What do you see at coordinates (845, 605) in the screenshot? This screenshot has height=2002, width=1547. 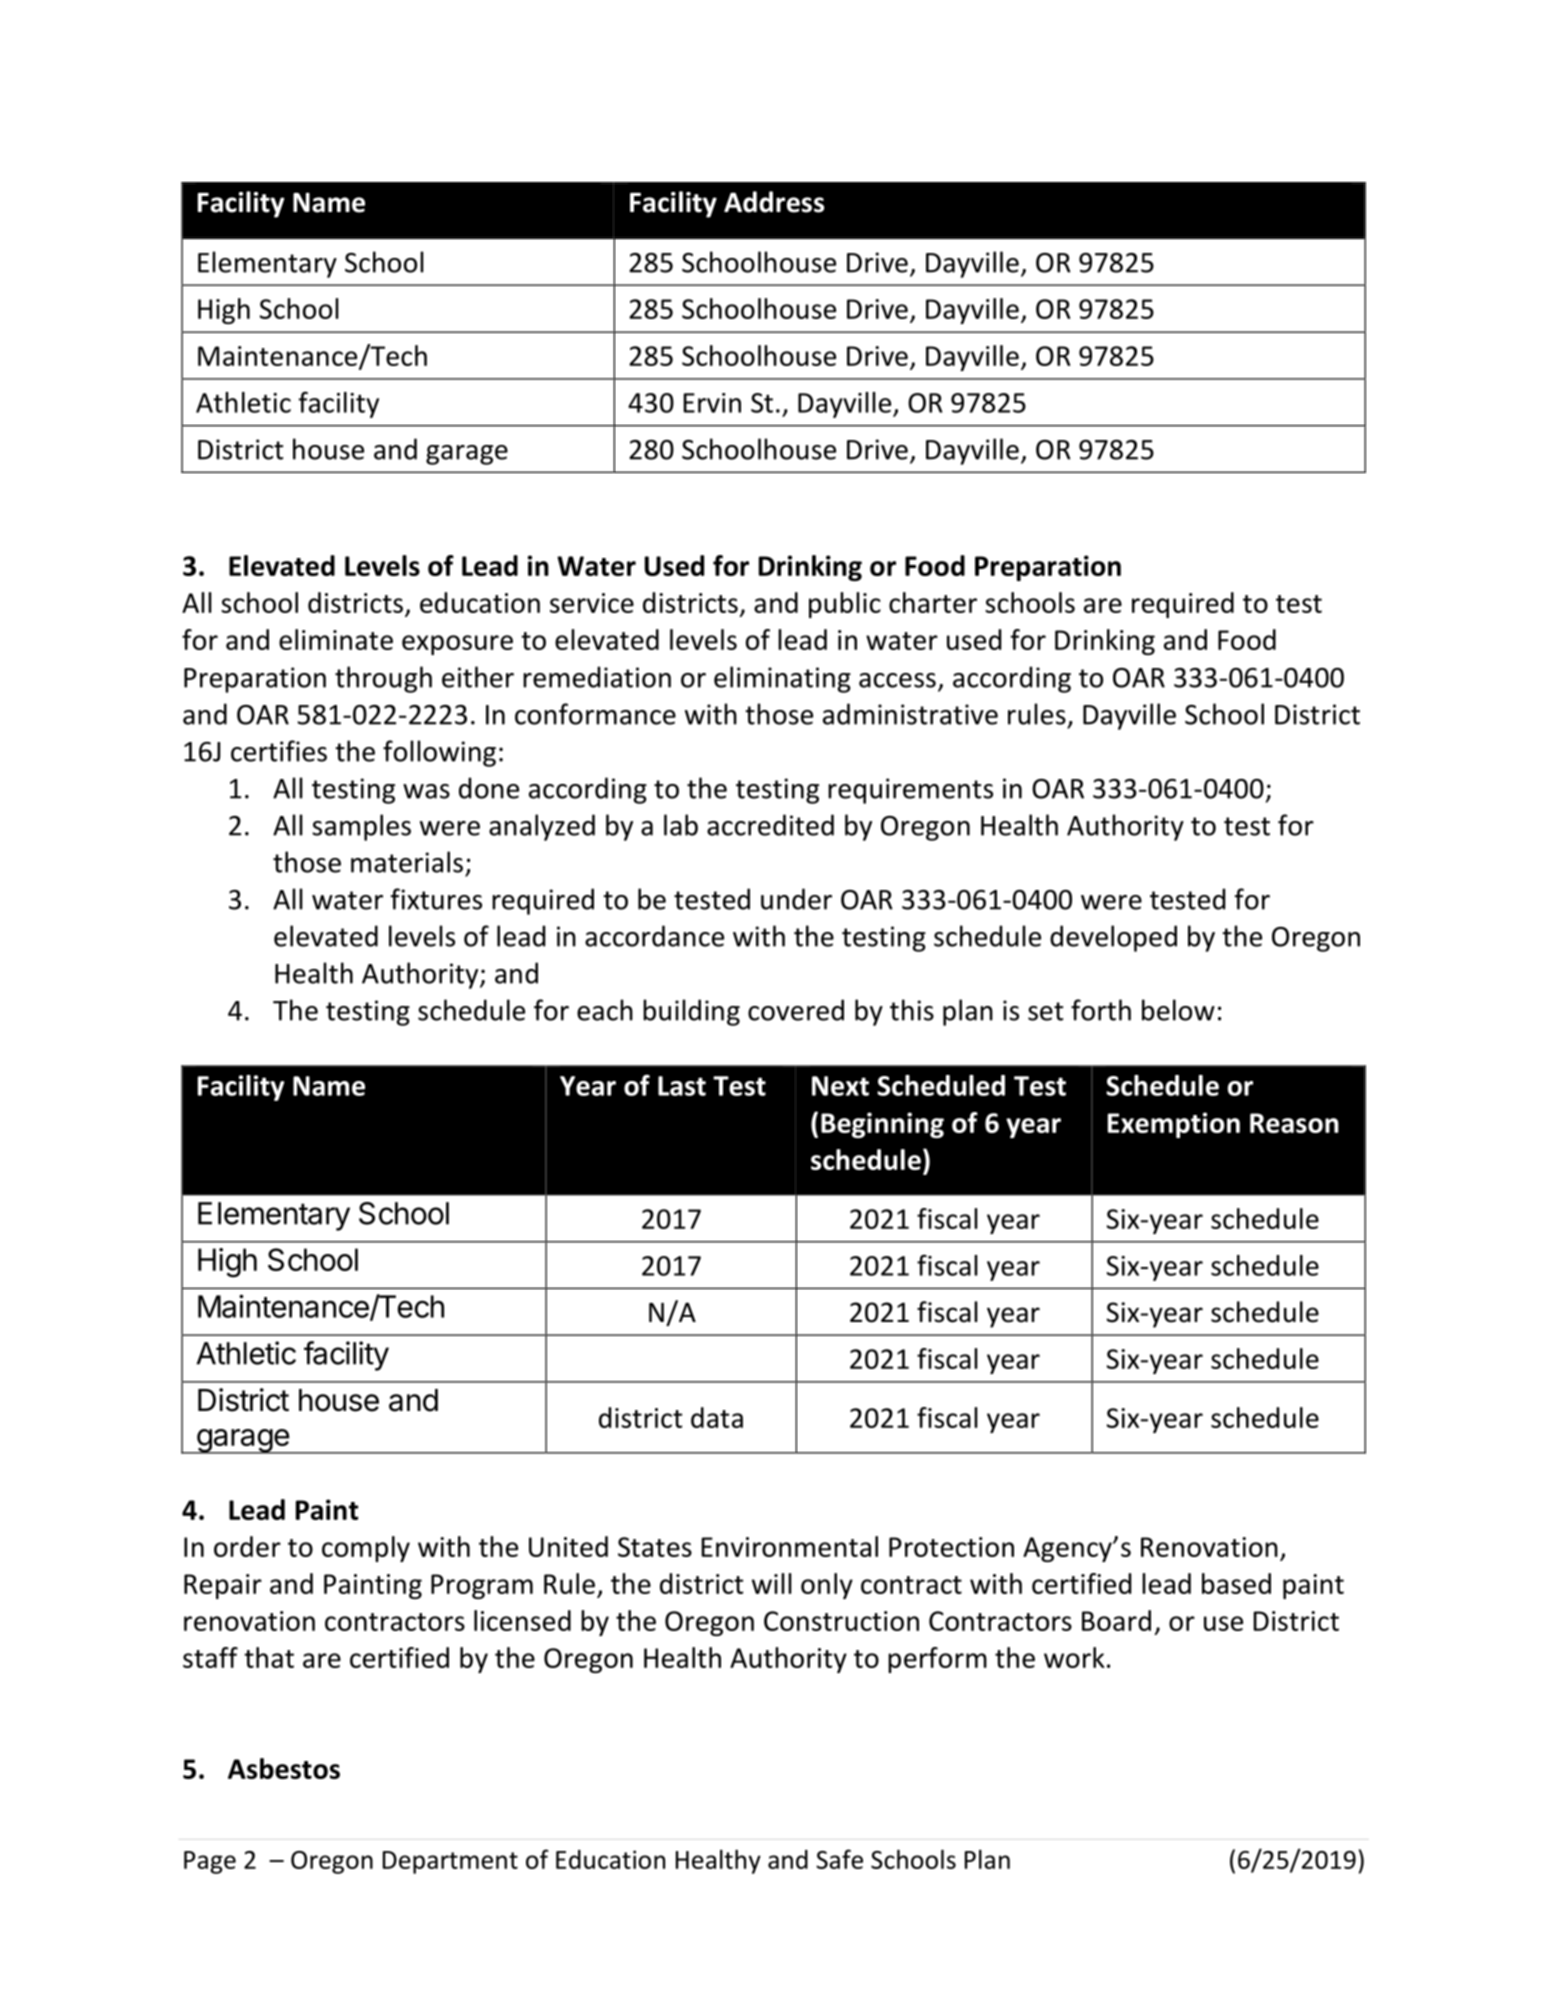 I see `public` at bounding box center [845, 605].
